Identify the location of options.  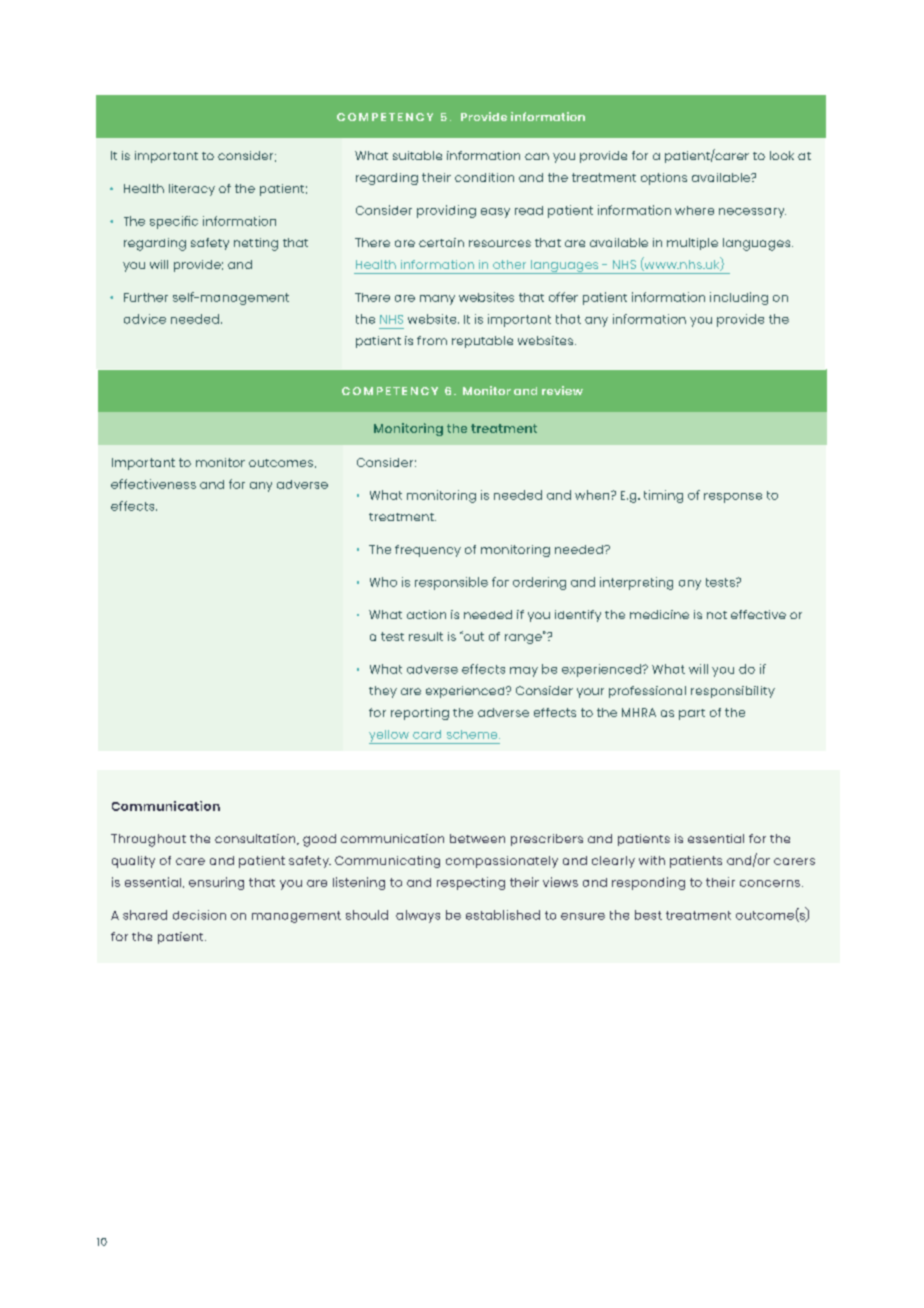
(664, 179).
